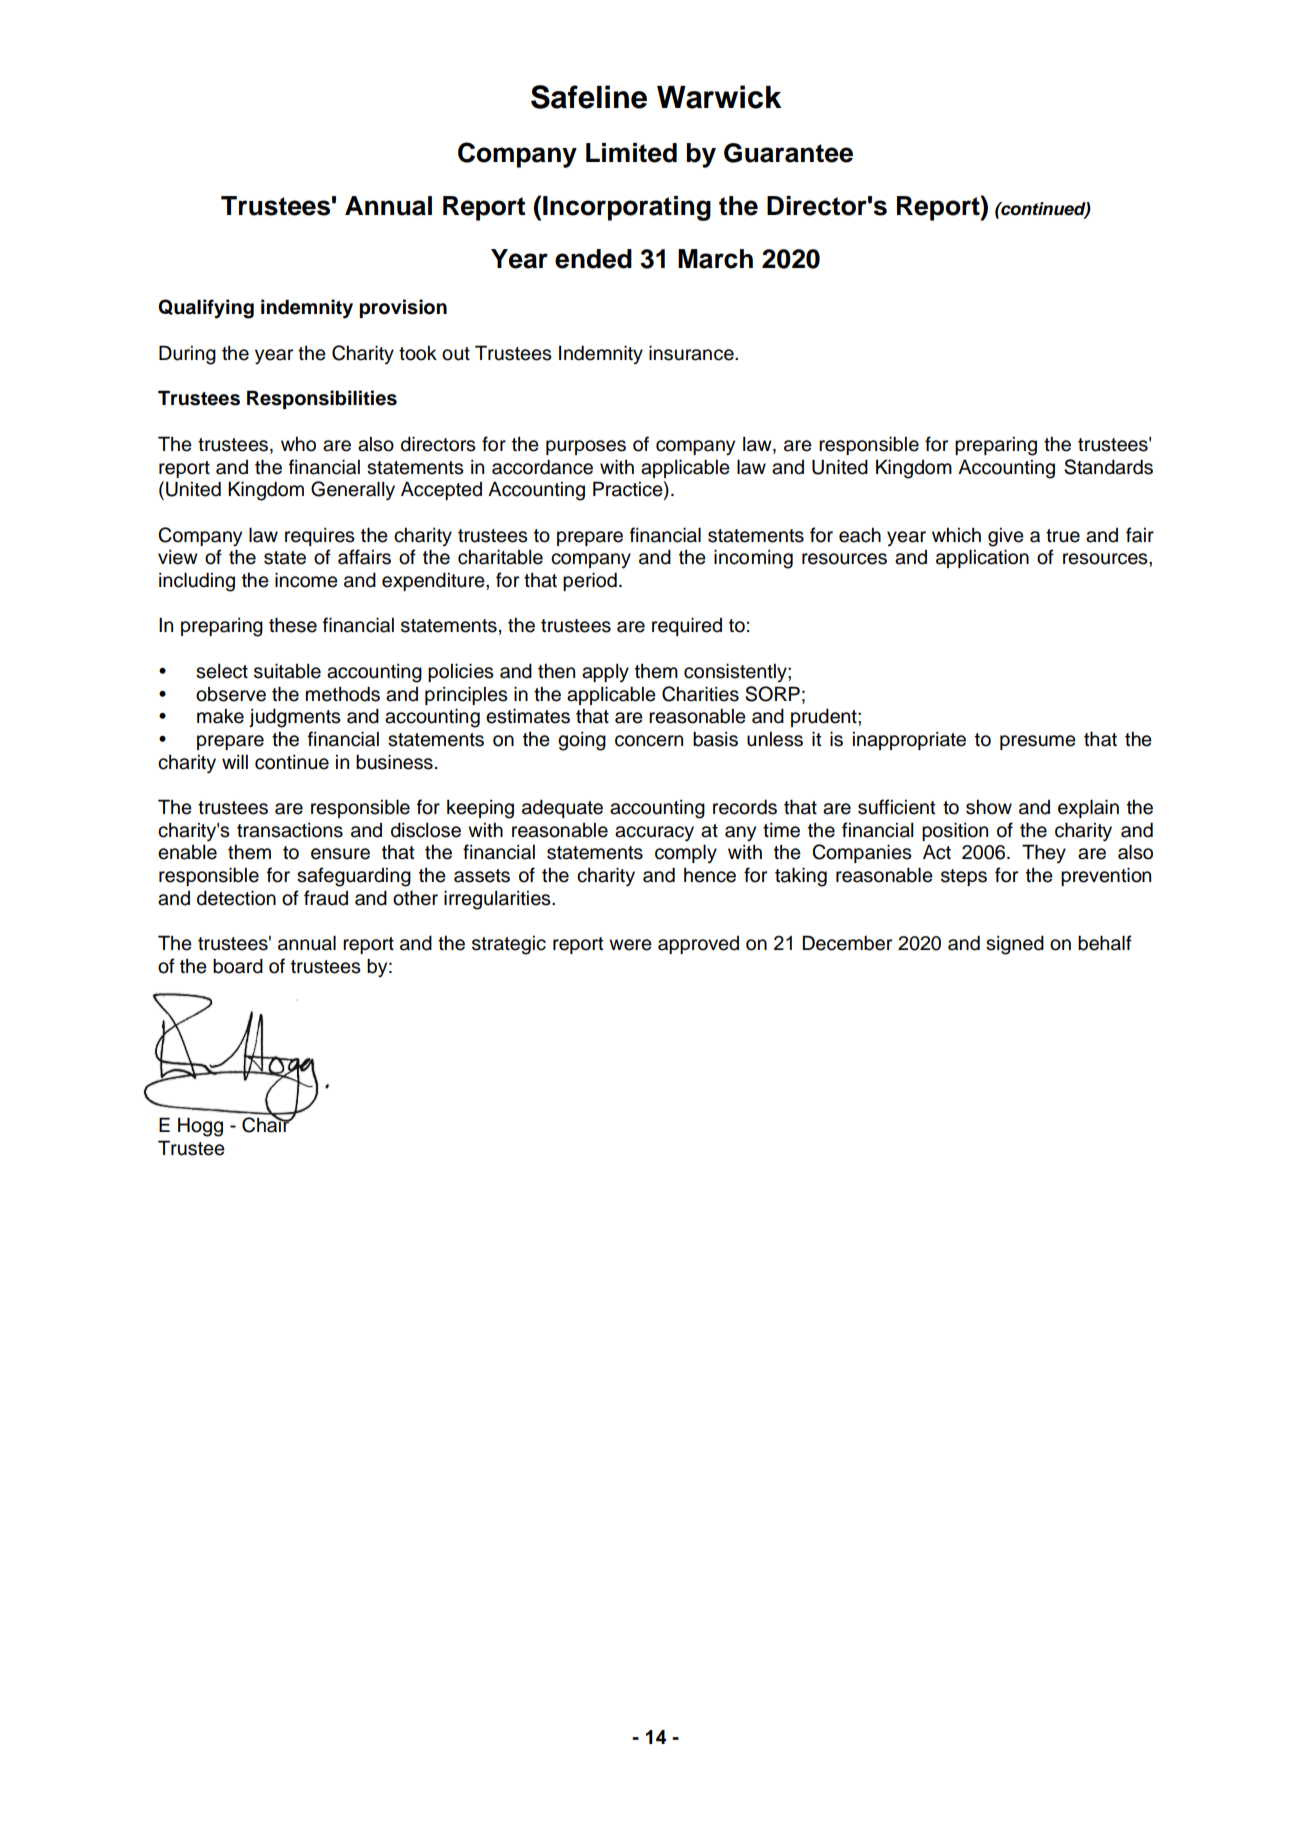  I want to click on transactions, so click(290, 830).
